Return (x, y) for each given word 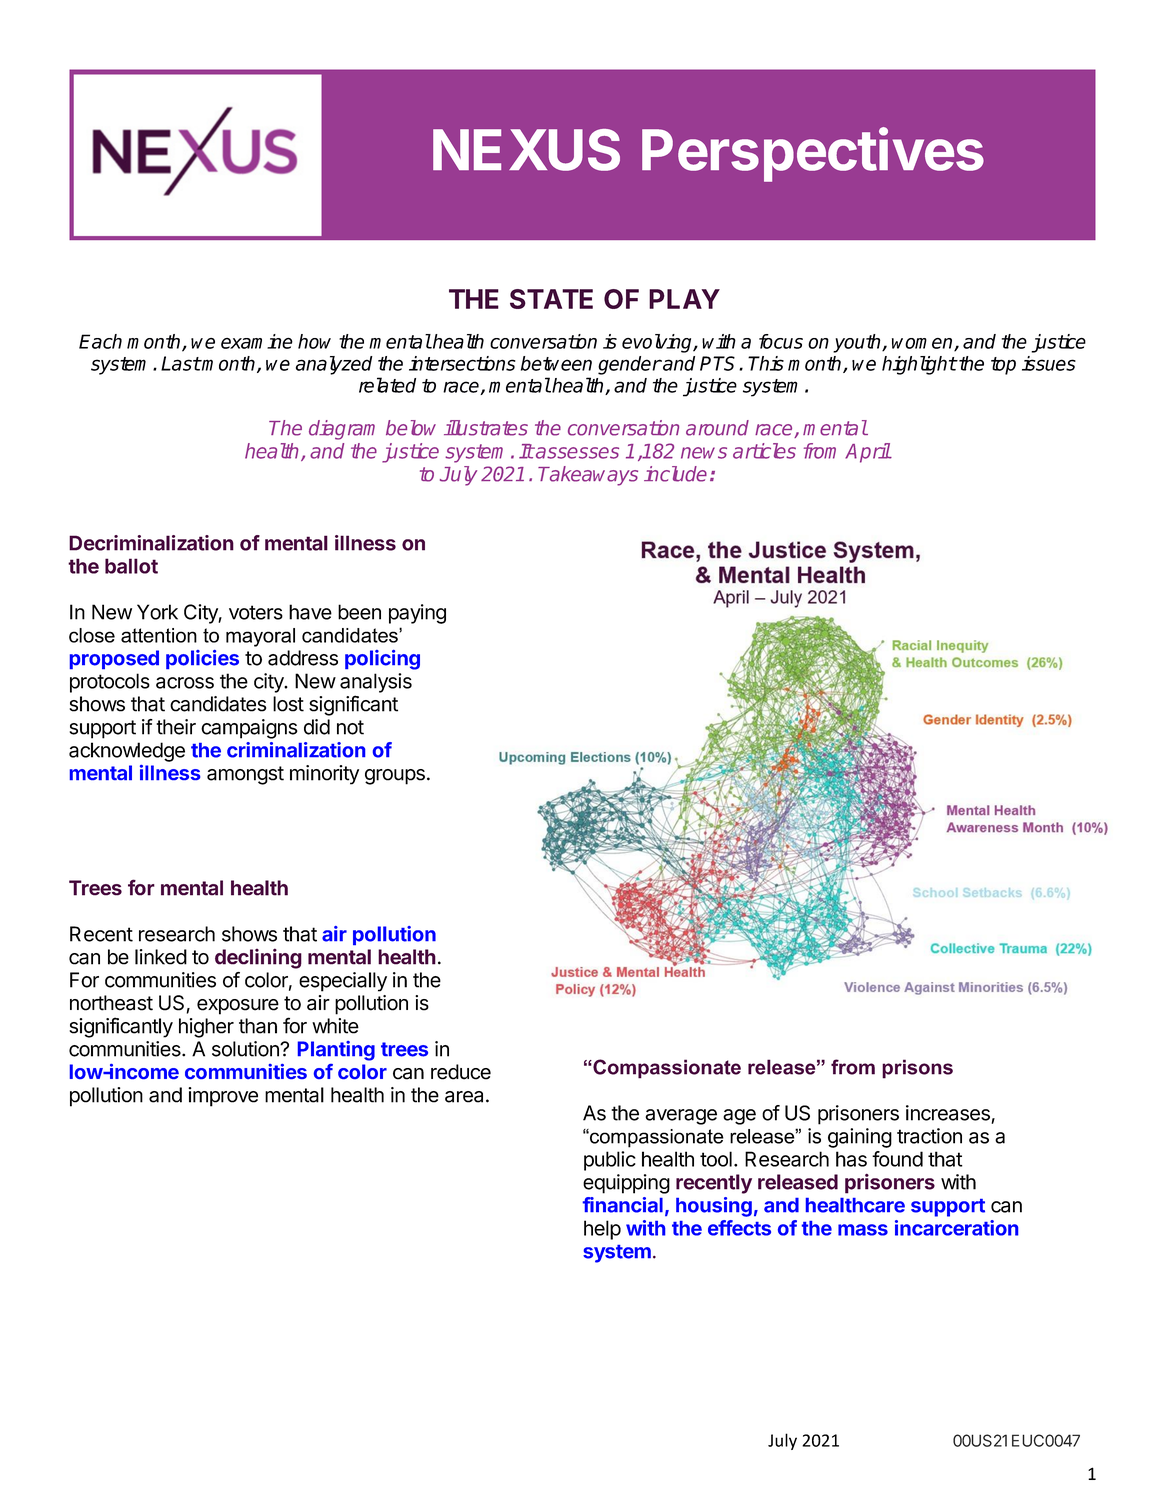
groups (395, 777)
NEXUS (526, 150)
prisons (917, 1069)
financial (622, 1205)
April (868, 453)
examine (257, 341)
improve (223, 1097)
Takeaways (588, 476)
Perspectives (813, 154)
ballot (131, 566)
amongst (245, 775)
